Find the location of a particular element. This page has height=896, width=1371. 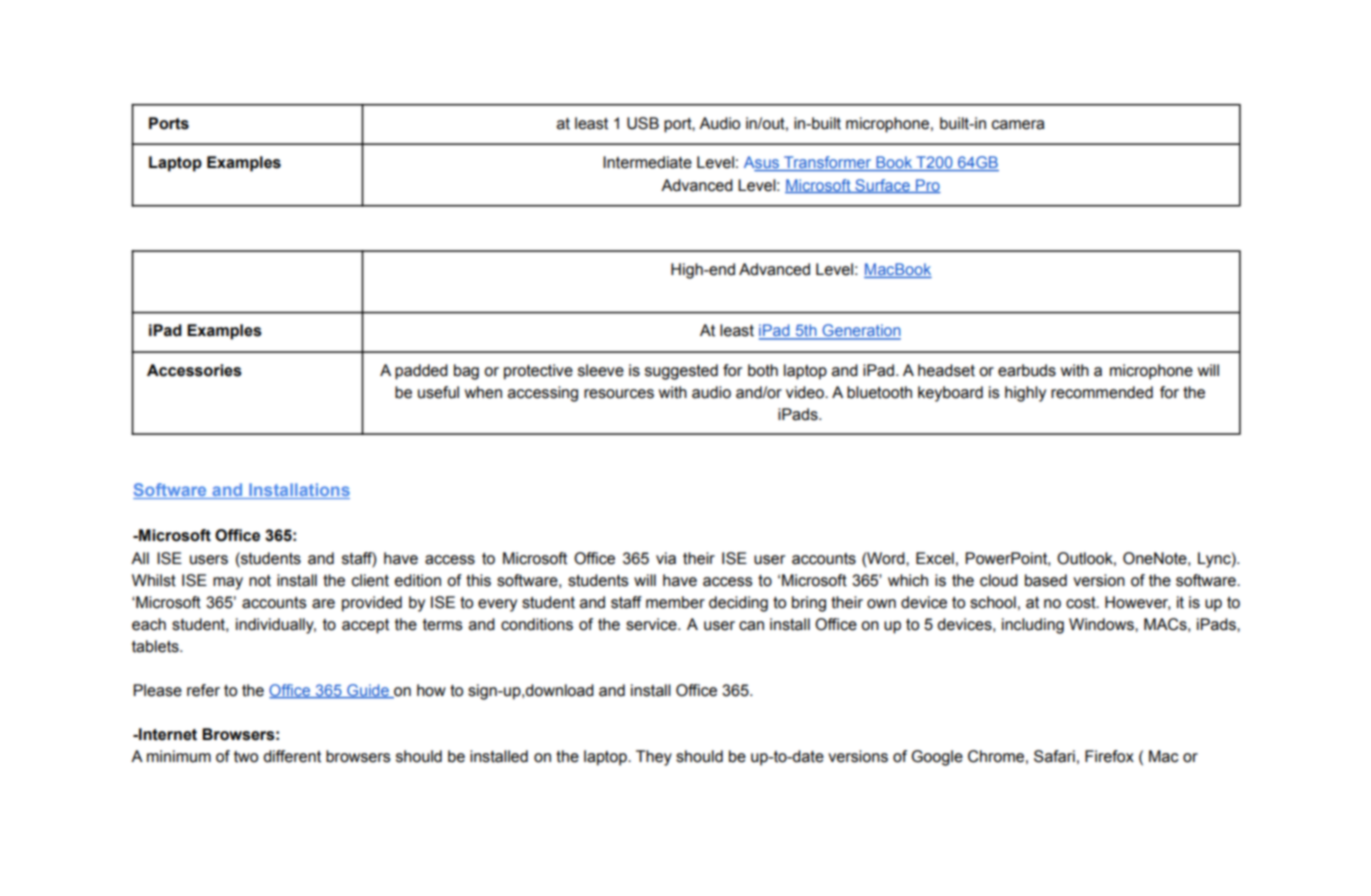

camera is located at coordinates (1018, 125).
